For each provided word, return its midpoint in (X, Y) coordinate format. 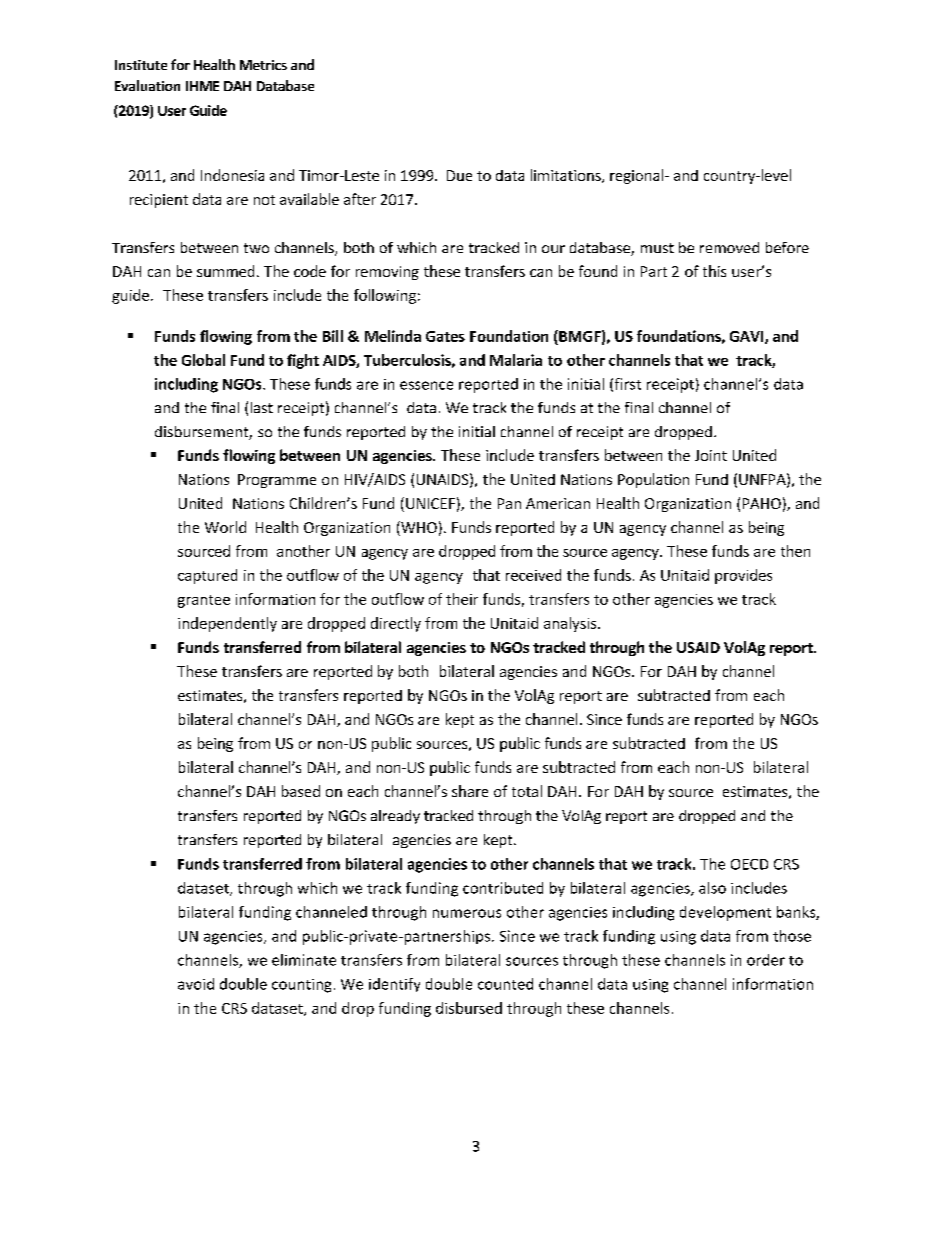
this (714, 271)
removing (387, 273)
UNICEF (430, 503)
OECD (749, 864)
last (262, 407)
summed (225, 271)
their (462, 599)
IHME (202, 86)
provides (743, 576)
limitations (567, 176)
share (470, 791)
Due (459, 175)
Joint (711, 455)
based (301, 791)
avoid (196, 984)
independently (227, 624)
